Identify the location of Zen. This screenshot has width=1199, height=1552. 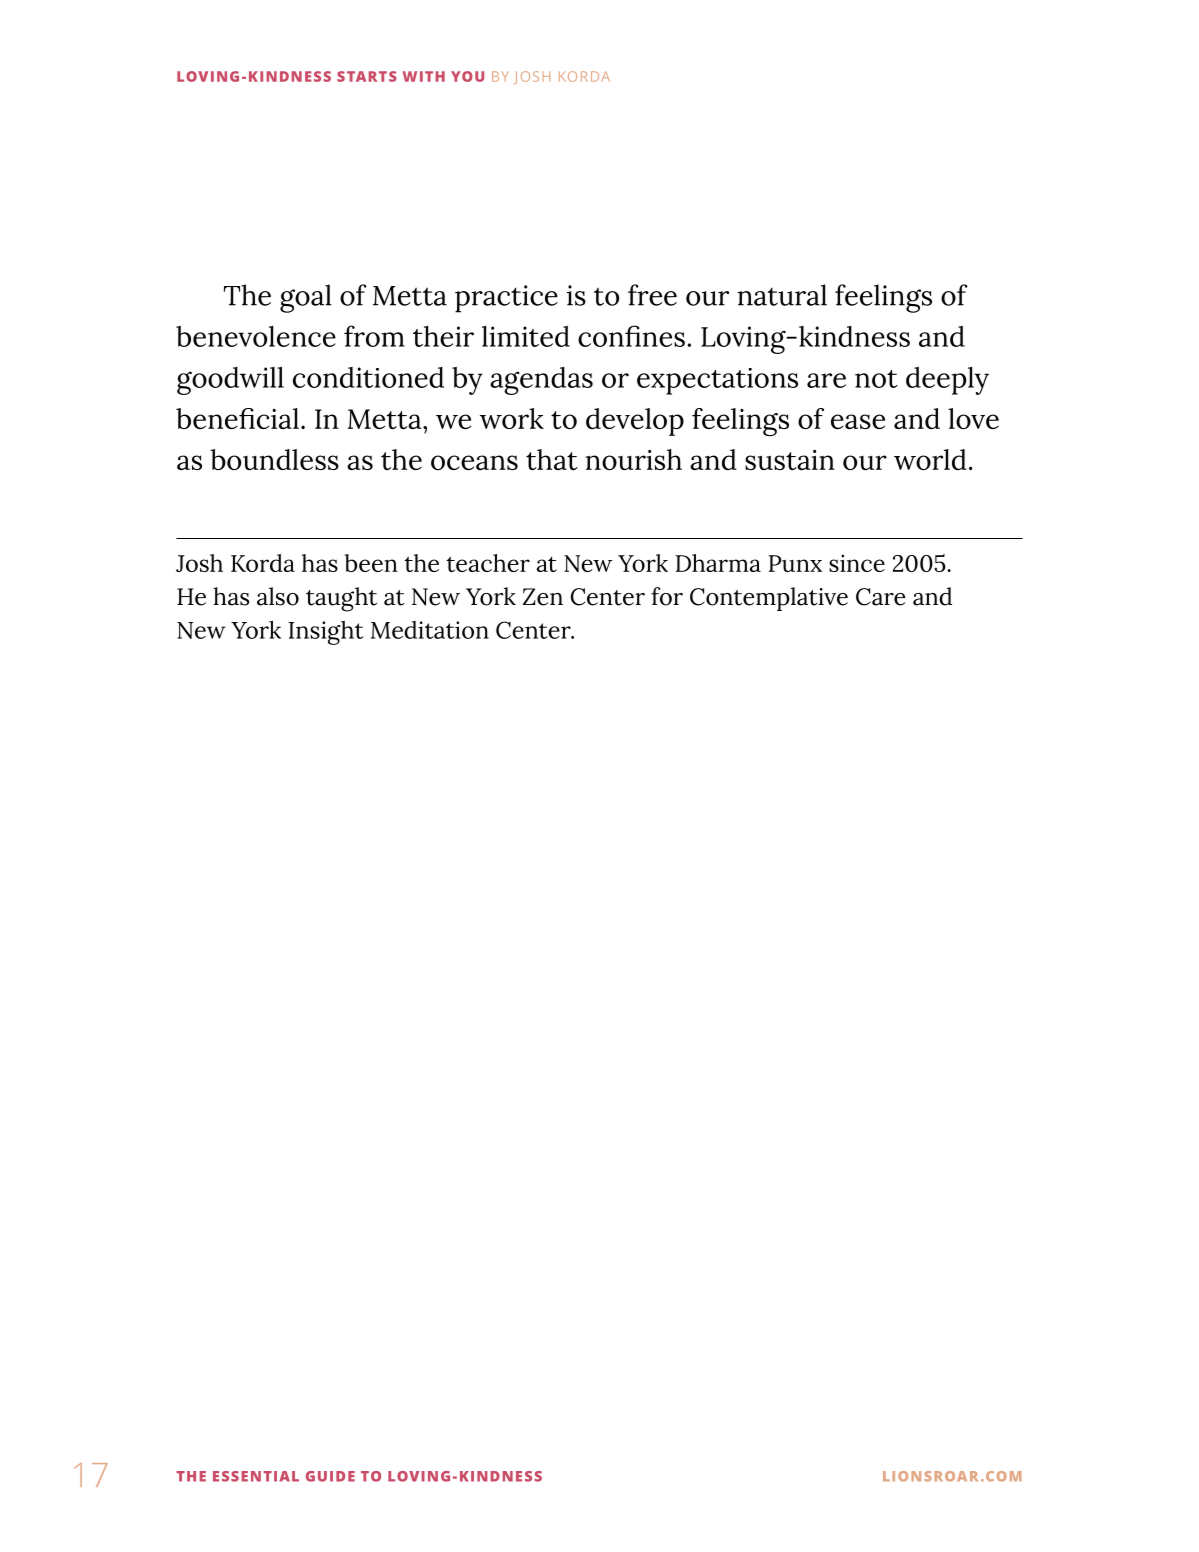
(543, 597).
